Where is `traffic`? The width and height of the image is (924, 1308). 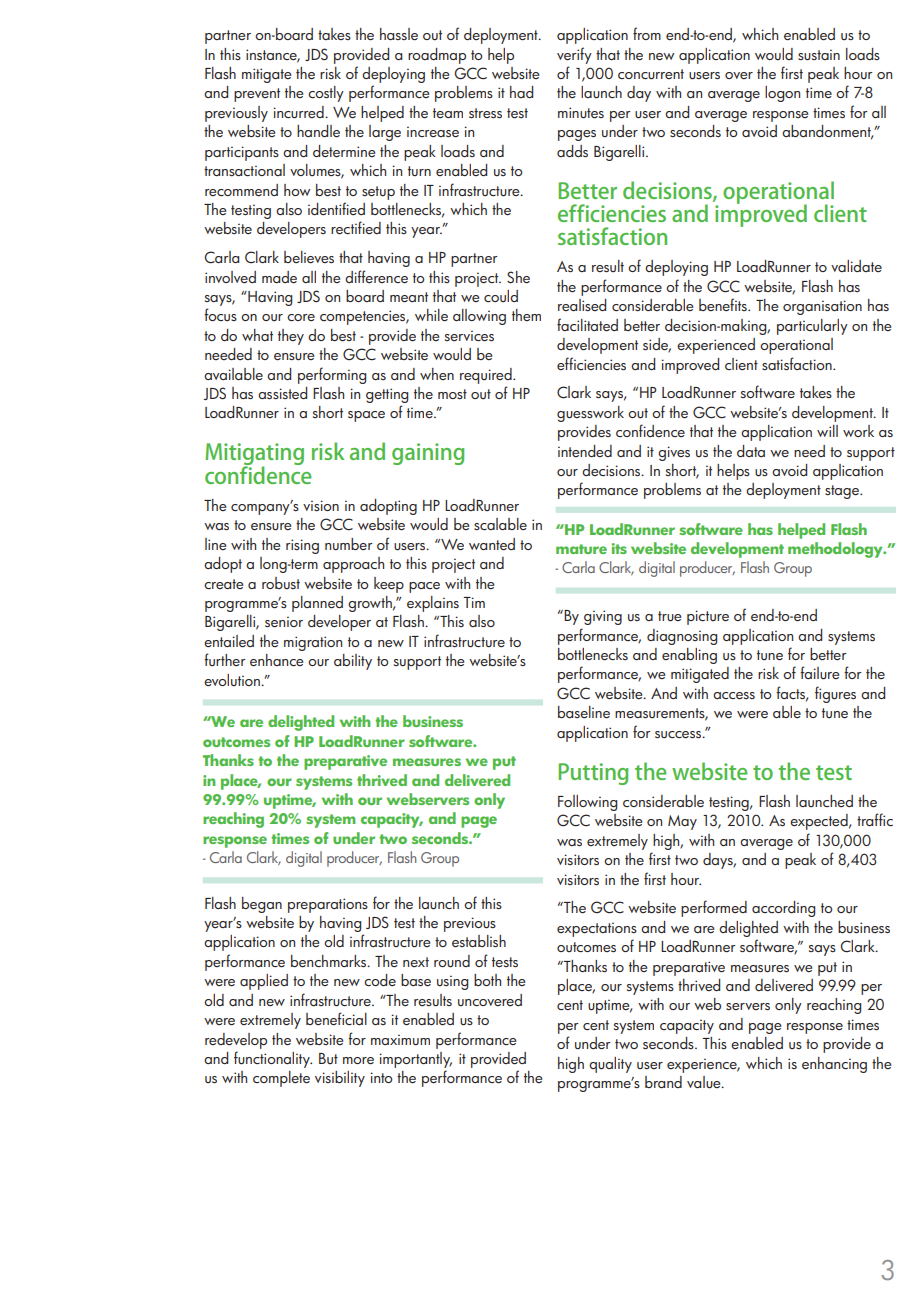 traffic is located at coordinates (875, 819).
